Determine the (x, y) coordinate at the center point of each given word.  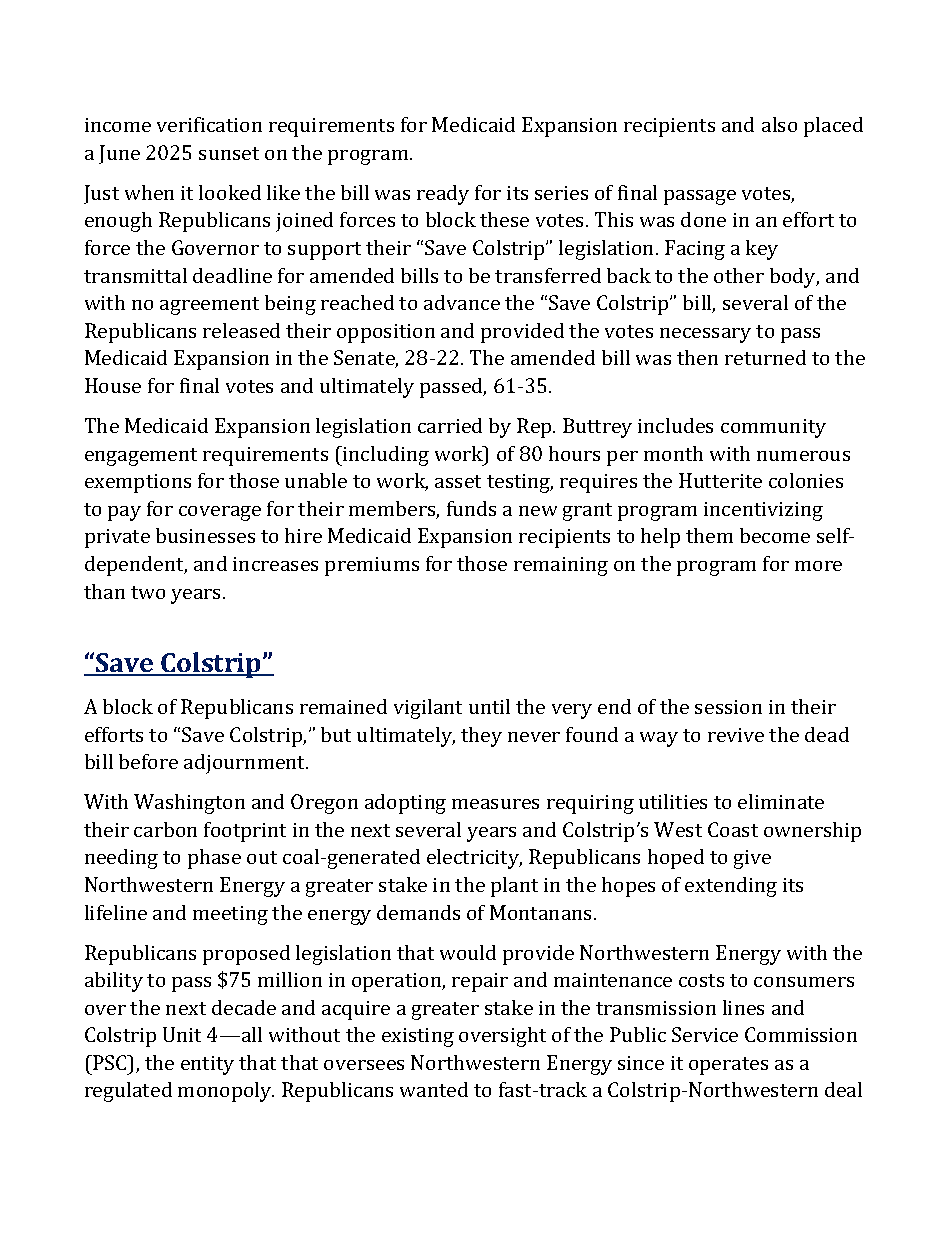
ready (443, 195)
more (818, 566)
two (148, 592)
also (779, 124)
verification (209, 124)
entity (207, 1065)
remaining (561, 566)
